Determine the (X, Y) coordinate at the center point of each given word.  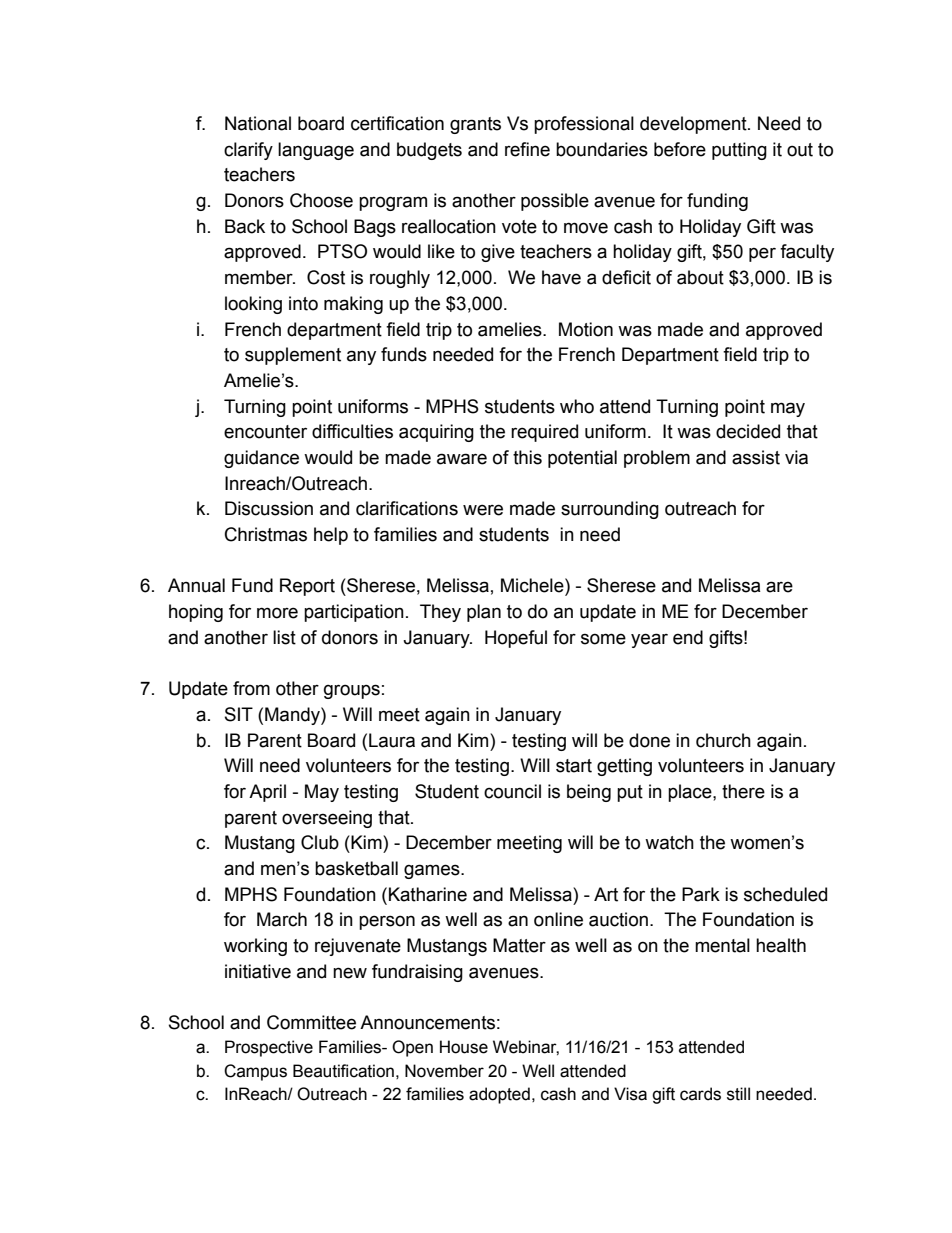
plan (484, 613)
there (743, 791)
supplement (293, 356)
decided (748, 431)
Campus (255, 1072)
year (649, 640)
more (277, 613)
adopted (499, 1095)
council (512, 791)
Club (320, 842)
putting (739, 151)
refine (527, 149)
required (544, 433)
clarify (248, 151)
